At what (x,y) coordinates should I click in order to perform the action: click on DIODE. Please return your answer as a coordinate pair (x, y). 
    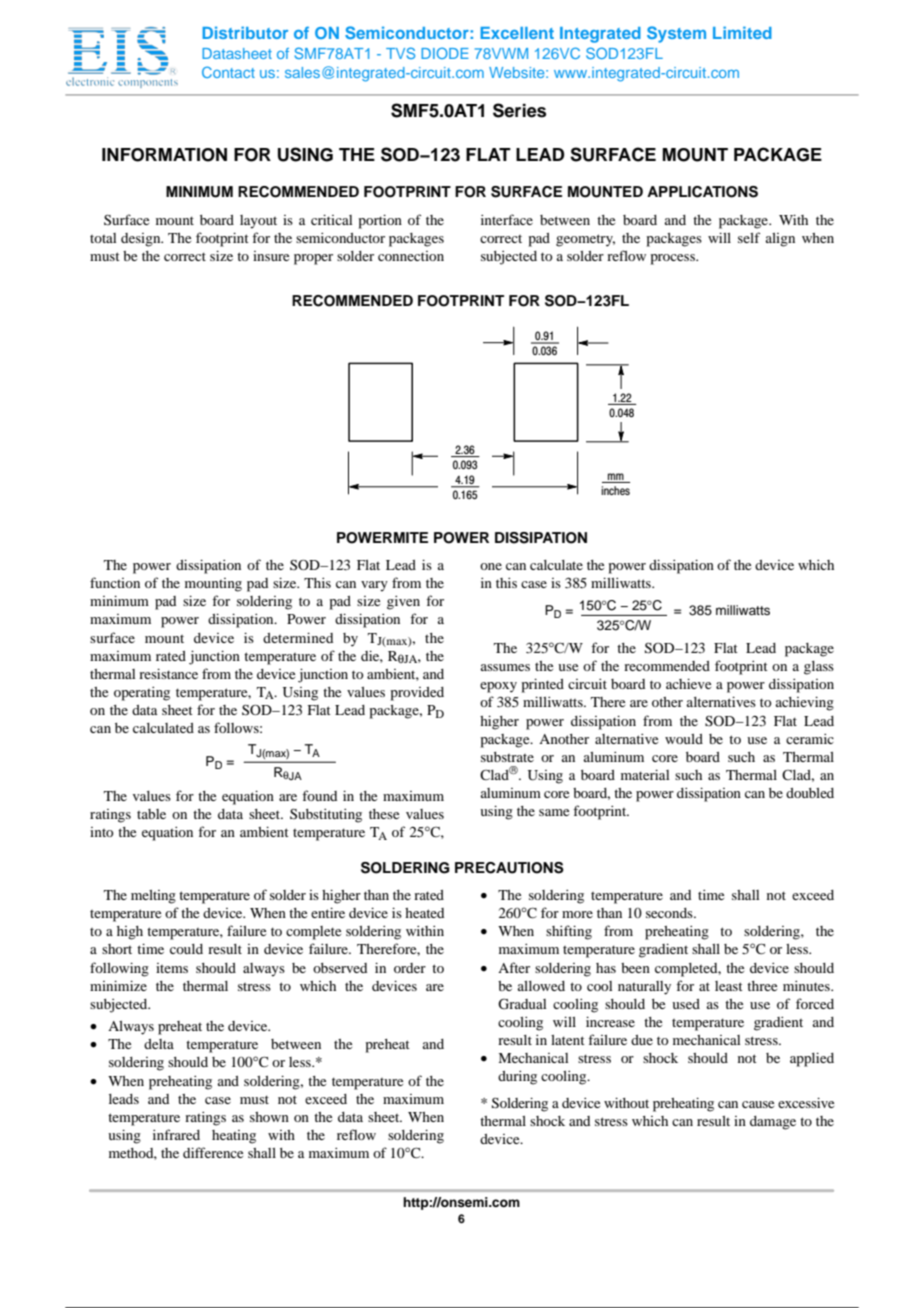
    Looking at the image, I should click on (445, 53).
